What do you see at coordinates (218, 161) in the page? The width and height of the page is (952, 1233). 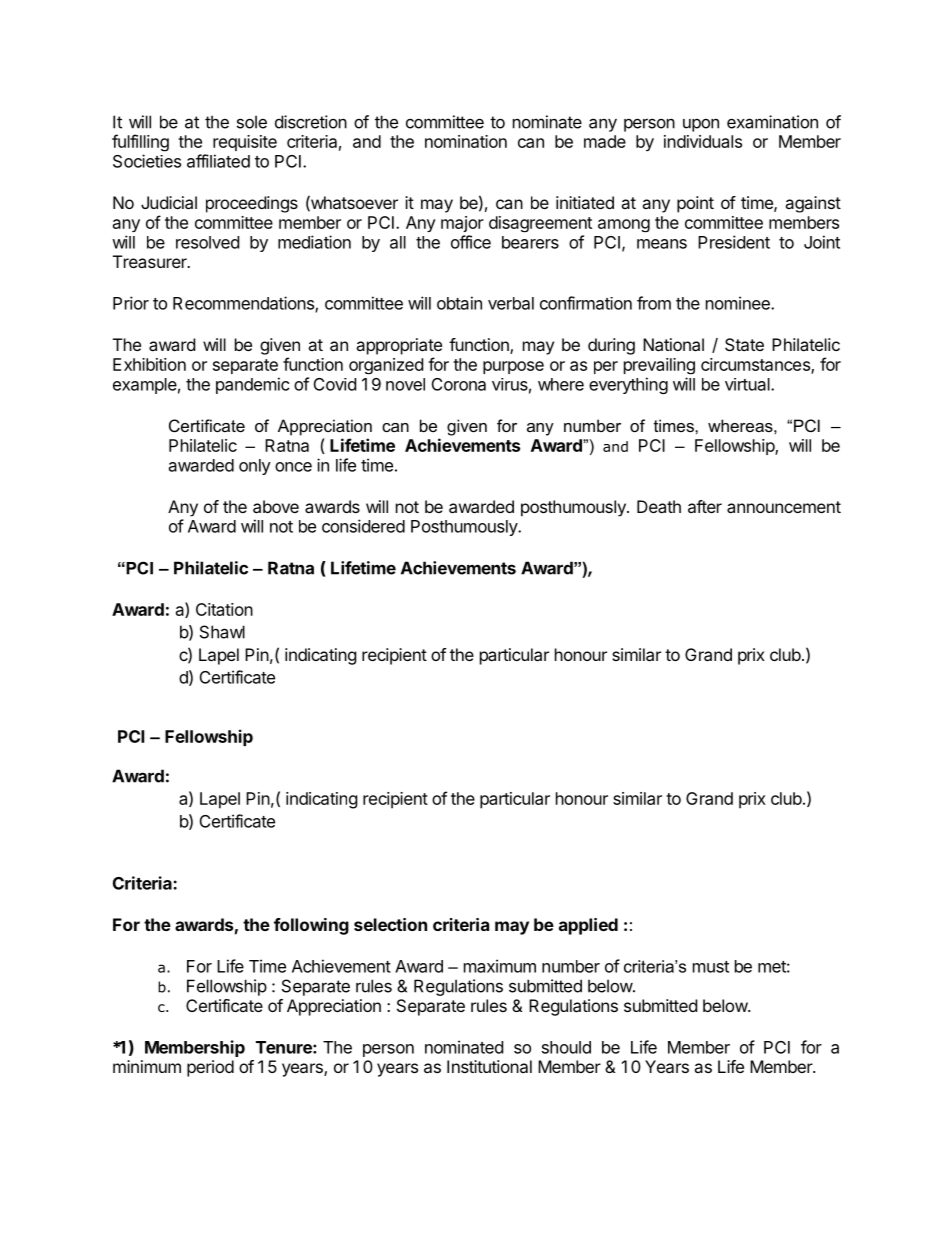 I see `affiliated` at bounding box center [218, 161].
